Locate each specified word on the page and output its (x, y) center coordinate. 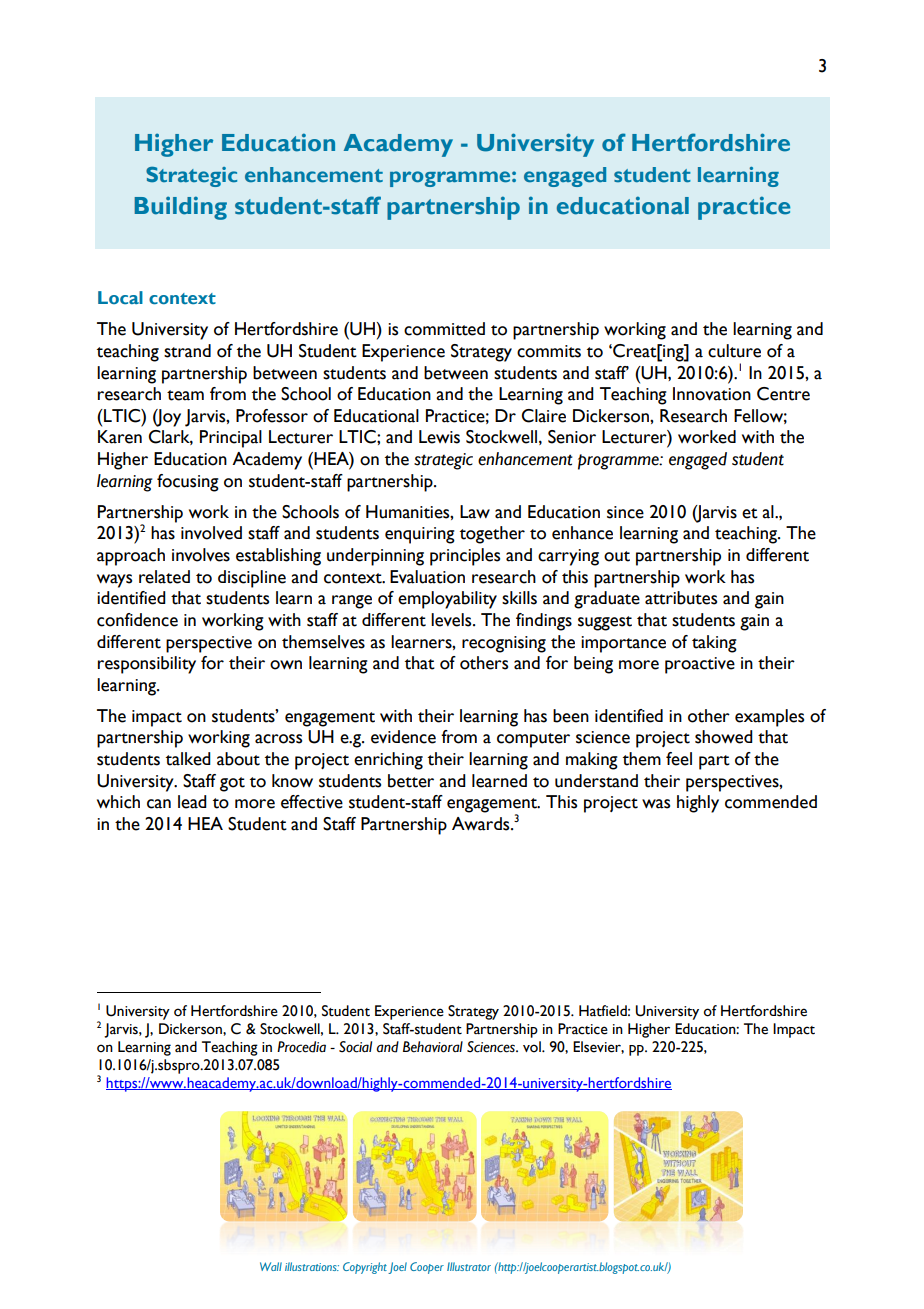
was (656, 804)
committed (444, 329)
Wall (271, 1266)
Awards (482, 824)
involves (201, 555)
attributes (681, 598)
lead (192, 802)
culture (734, 351)
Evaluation (427, 577)
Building (180, 208)
